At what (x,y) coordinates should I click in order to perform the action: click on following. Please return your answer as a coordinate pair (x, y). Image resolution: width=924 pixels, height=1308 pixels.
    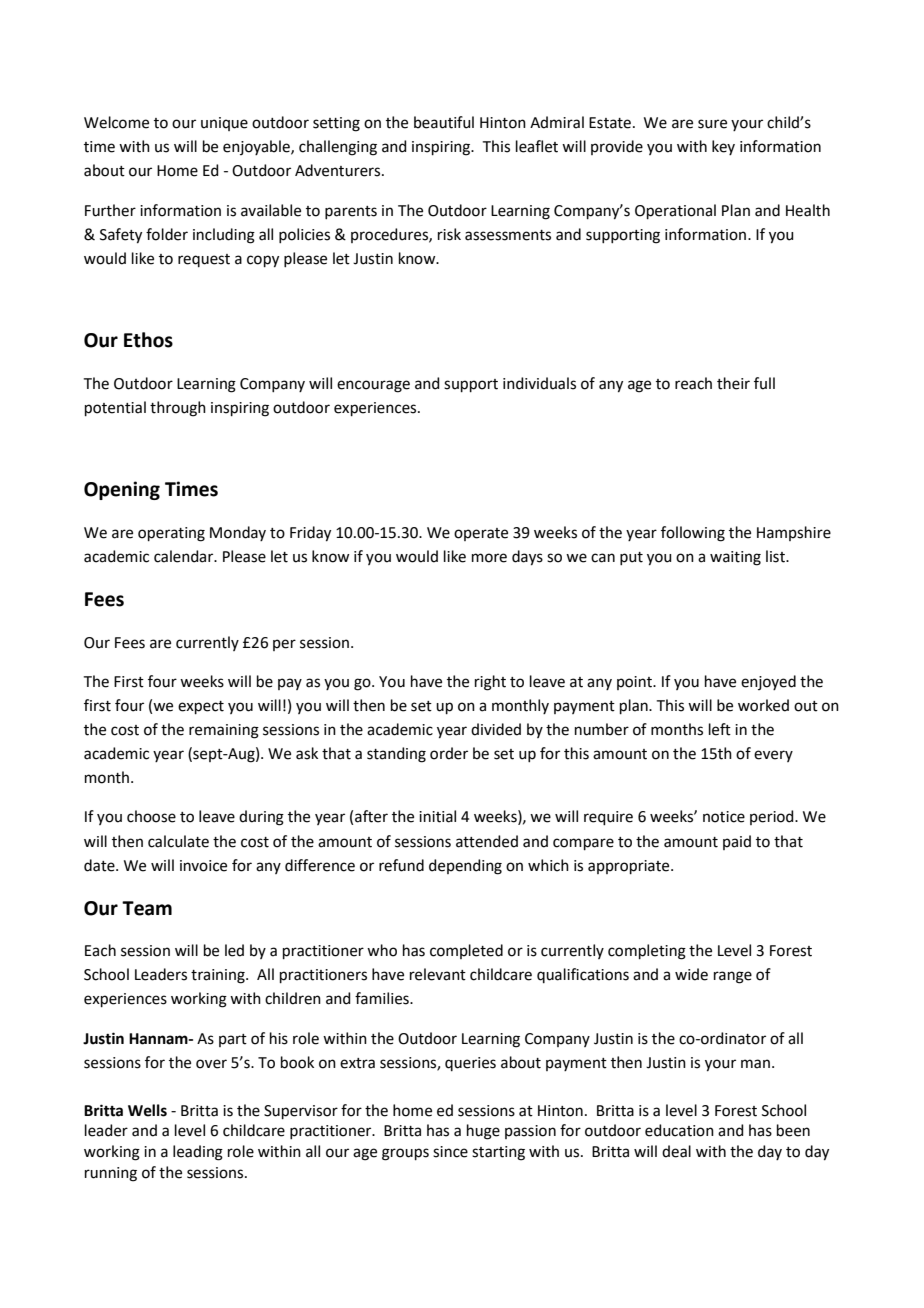
    Looking at the image, I should click on (693, 534).
